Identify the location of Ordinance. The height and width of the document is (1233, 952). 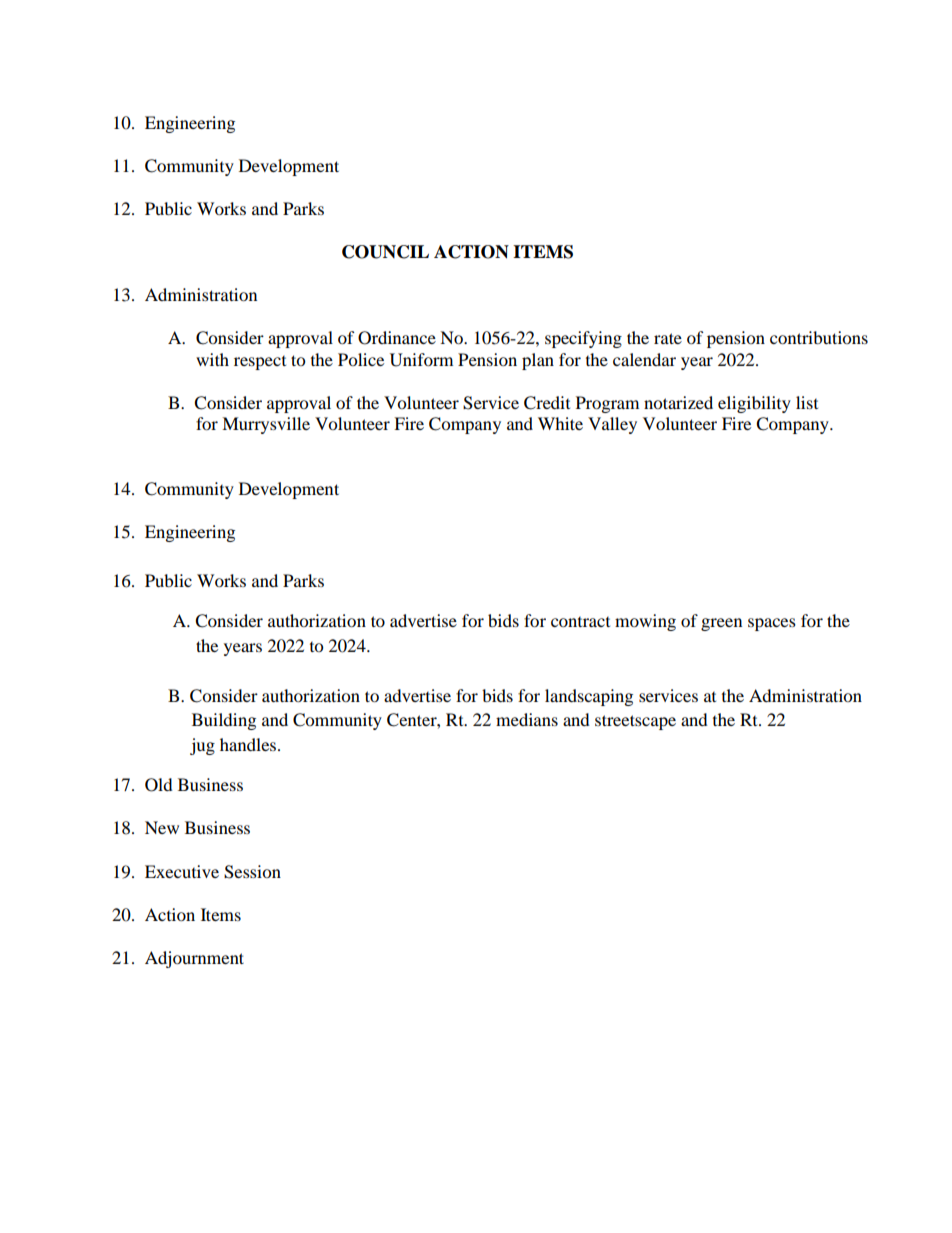
(397, 338).
